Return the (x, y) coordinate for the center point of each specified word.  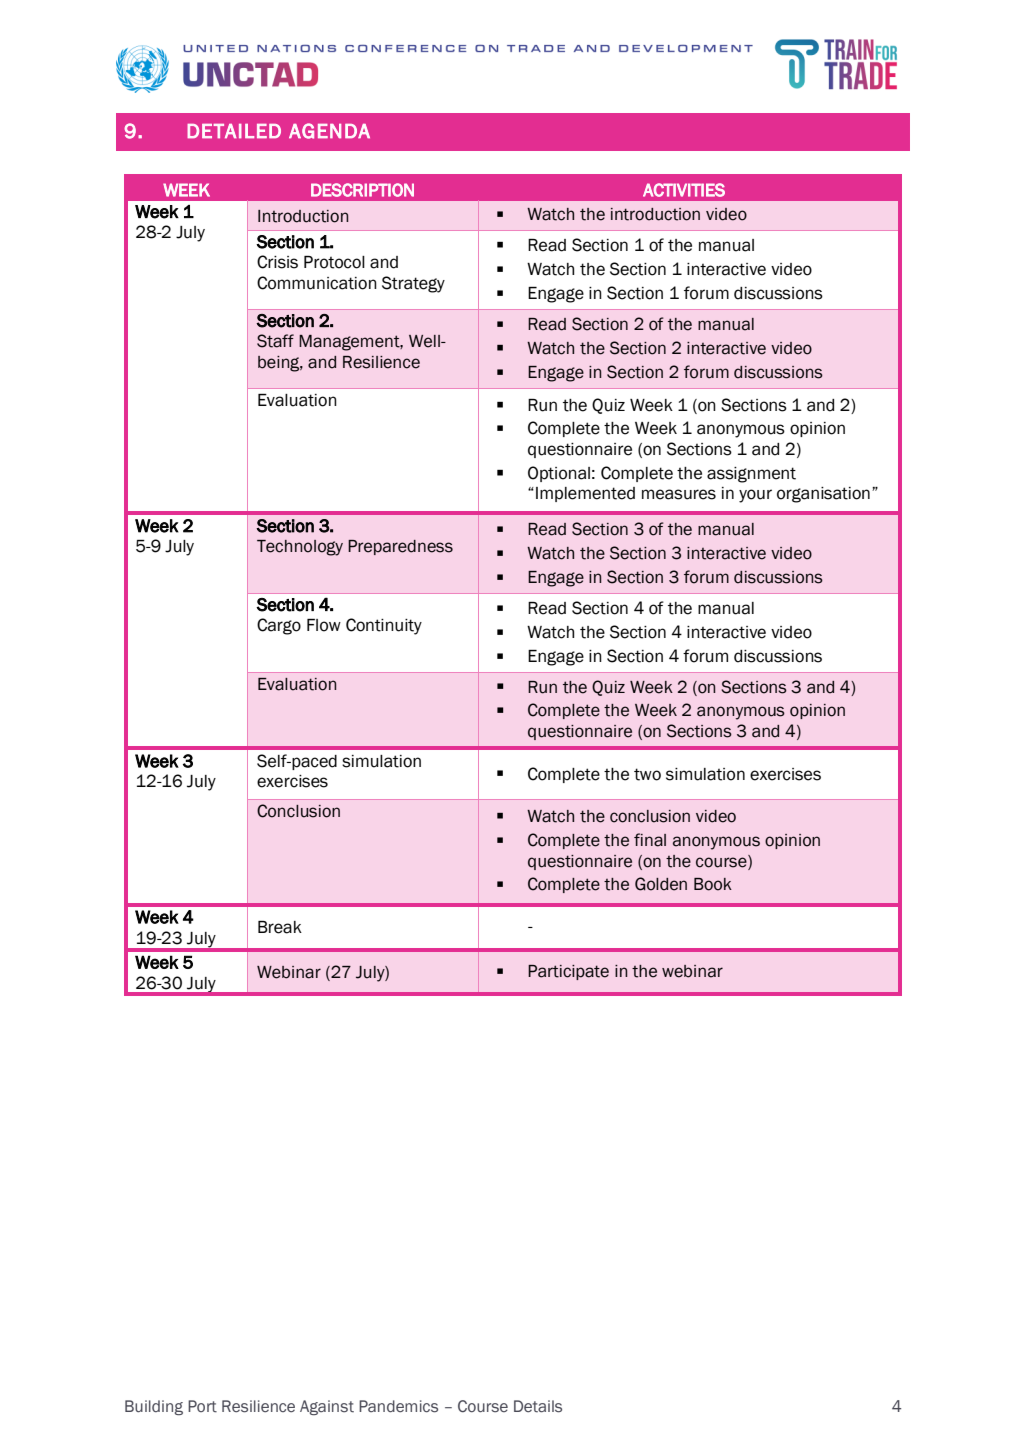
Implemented (585, 494)
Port (202, 1406)
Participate (568, 972)
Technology (300, 548)
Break (280, 927)
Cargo (279, 626)
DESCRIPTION (362, 190)
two (647, 774)
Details (538, 1406)
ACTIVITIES (684, 190)
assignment (751, 475)
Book (713, 884)
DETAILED (234, 131)
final (650, 840)
